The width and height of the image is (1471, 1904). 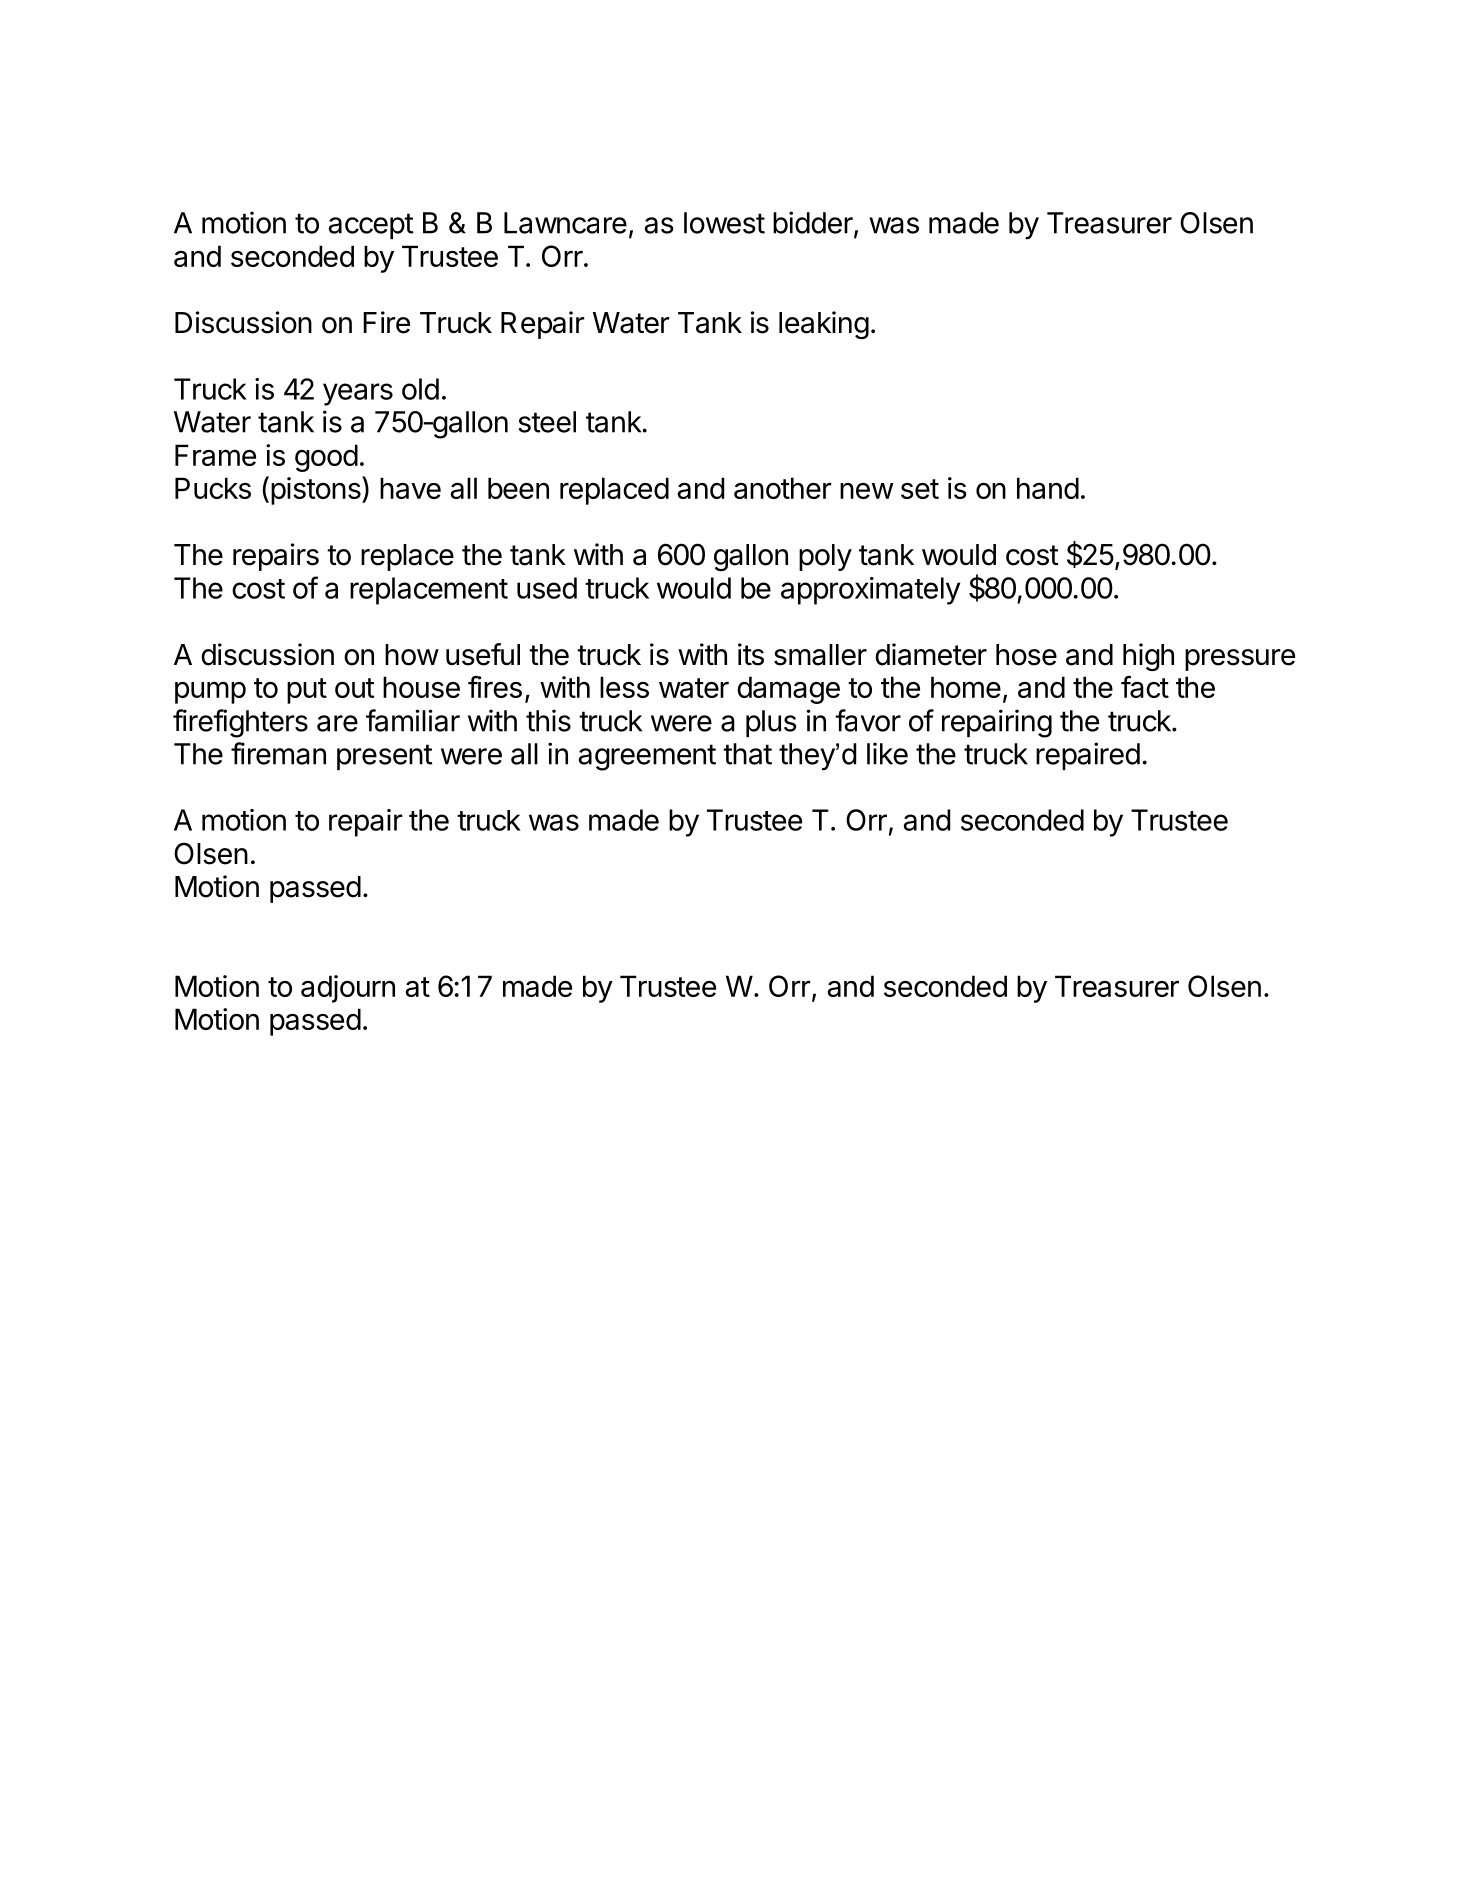 I want to click on accept, so click(x=371, y=226).
